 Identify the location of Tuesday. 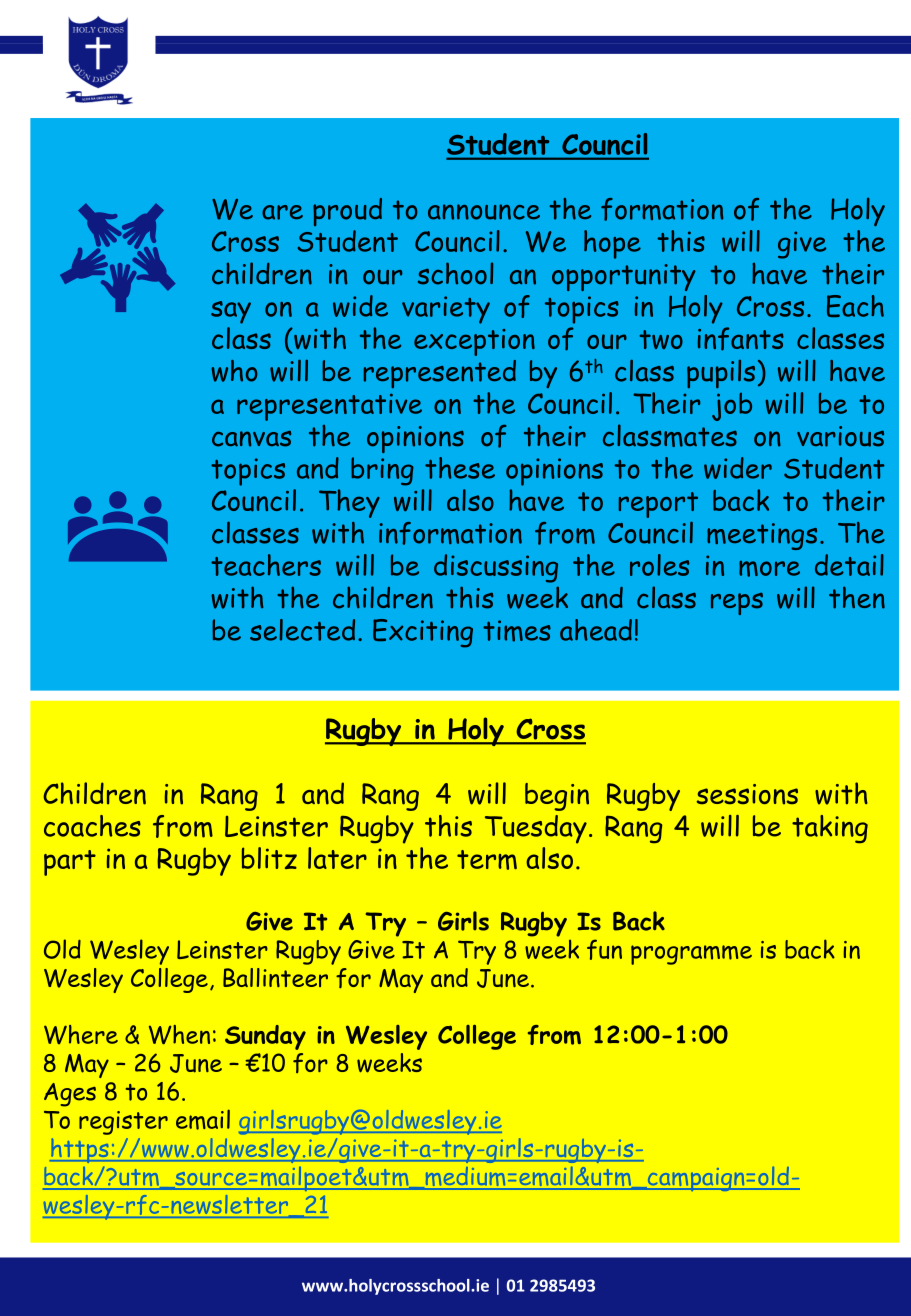
(536, 829).
